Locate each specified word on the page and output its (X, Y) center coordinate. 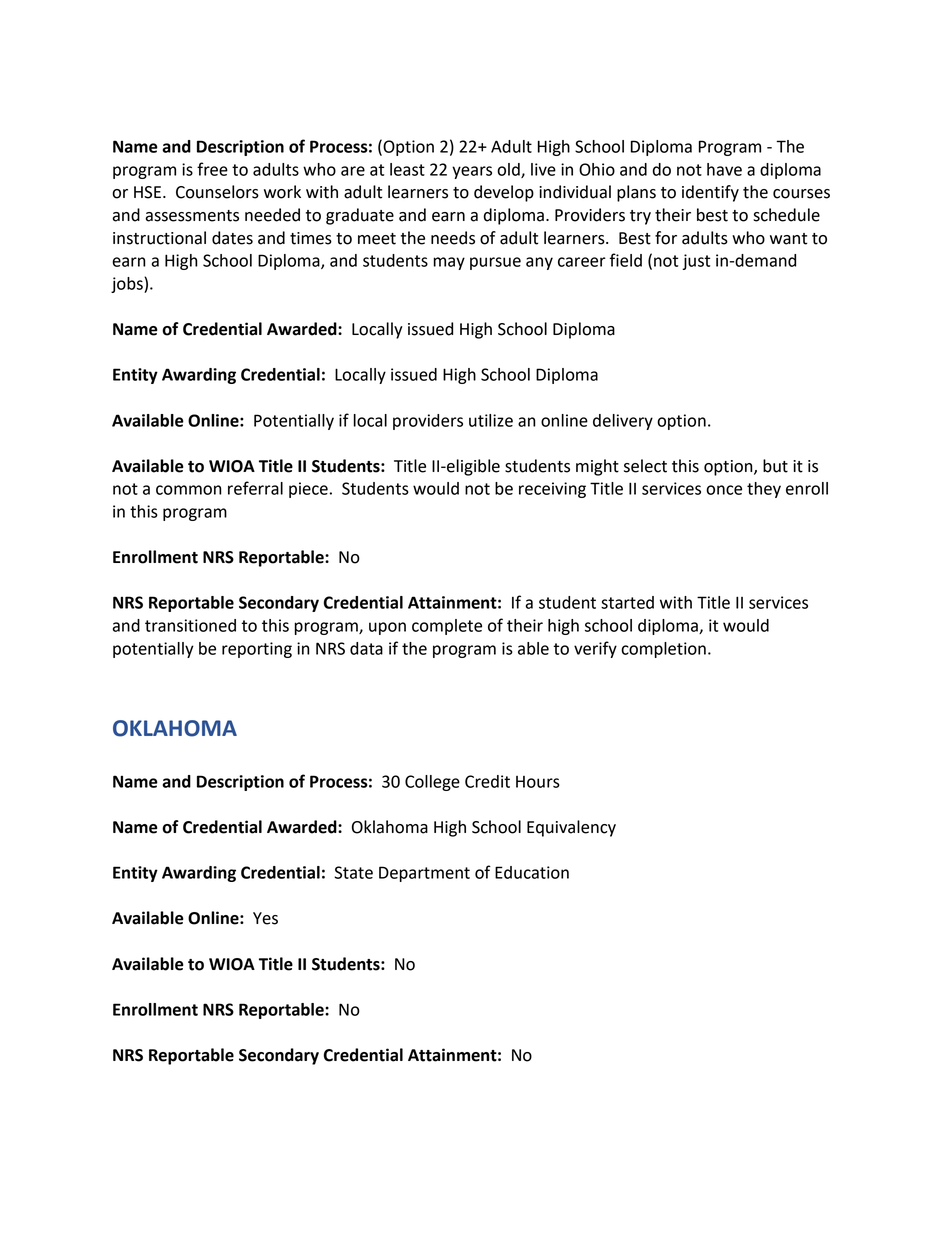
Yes (265, 918)
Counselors (217, 192)
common (189, 490)
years (472, 172)
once (724, 490)
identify (710, 193)
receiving (552, 490)
